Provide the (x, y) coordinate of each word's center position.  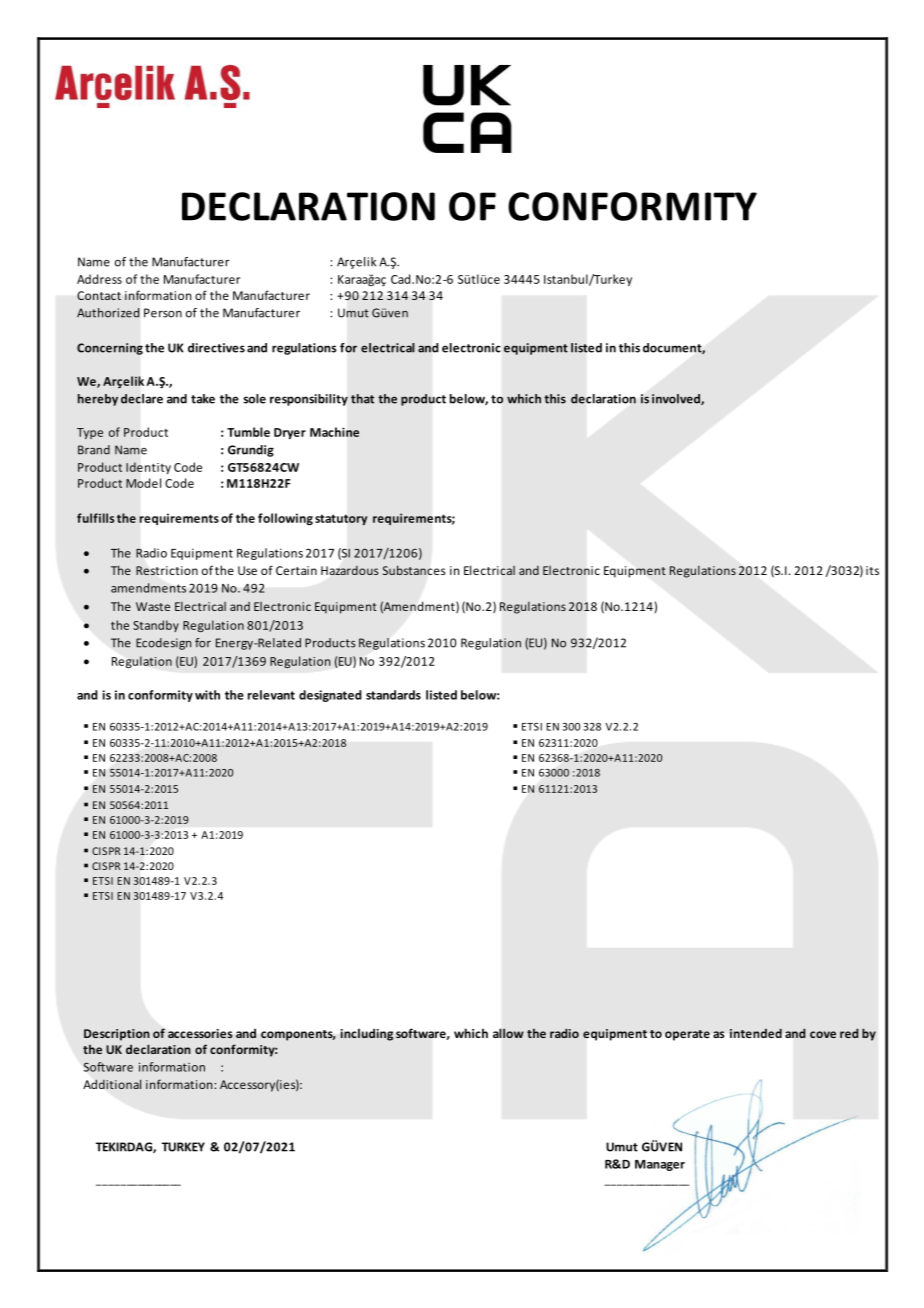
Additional (112, 1084)
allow (508, 1033)
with (207, 695)
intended (756, 1033)
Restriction (167, 570)
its (872, 570)
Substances (414, 570)
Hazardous (349, 570)
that (362, 399)
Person (163, 313)
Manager (660, 1165)
